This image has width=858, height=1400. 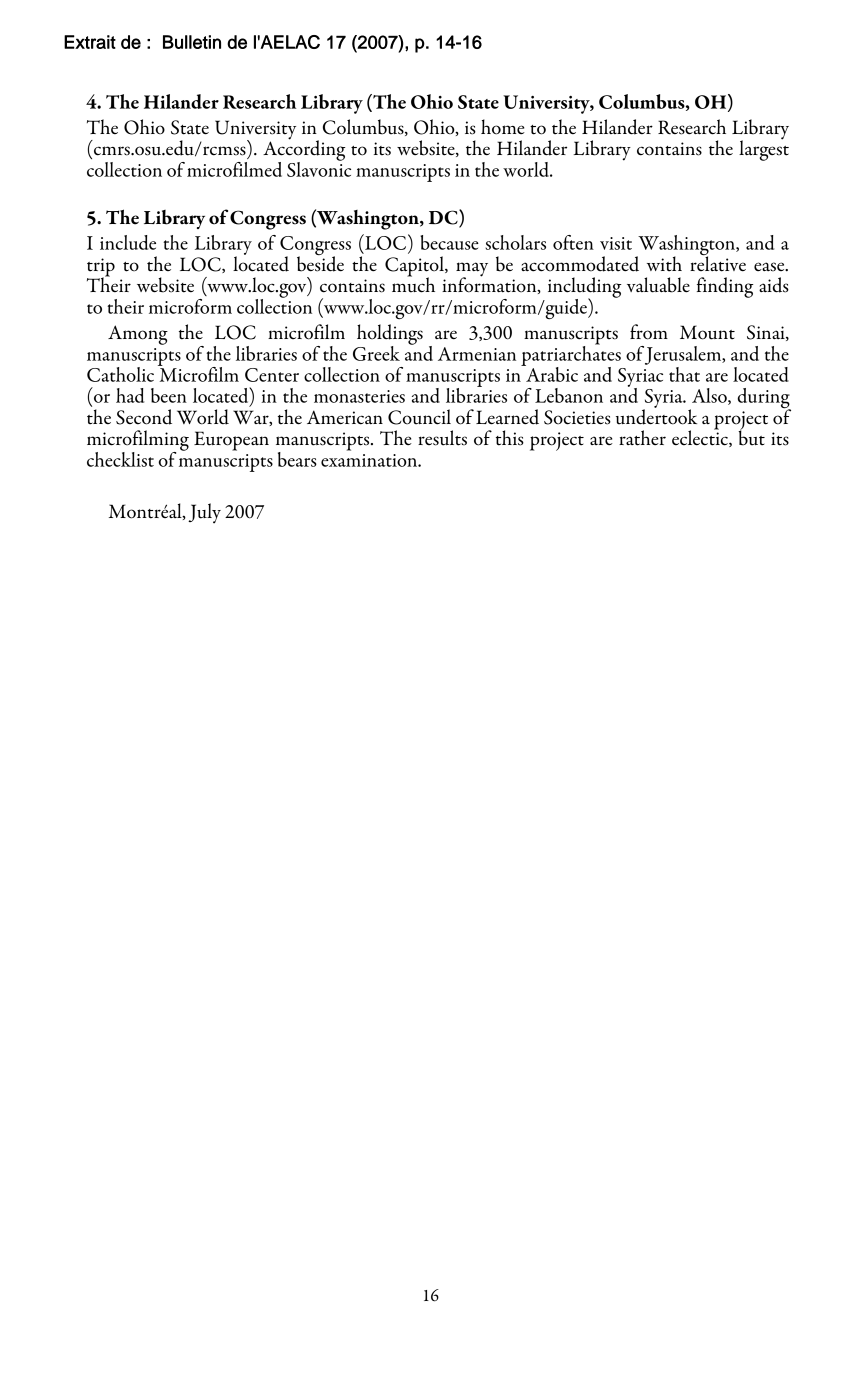 What do you see at coordinates (658, 285) in the image?
I see `valuable` at bounding box center [658, 285].
